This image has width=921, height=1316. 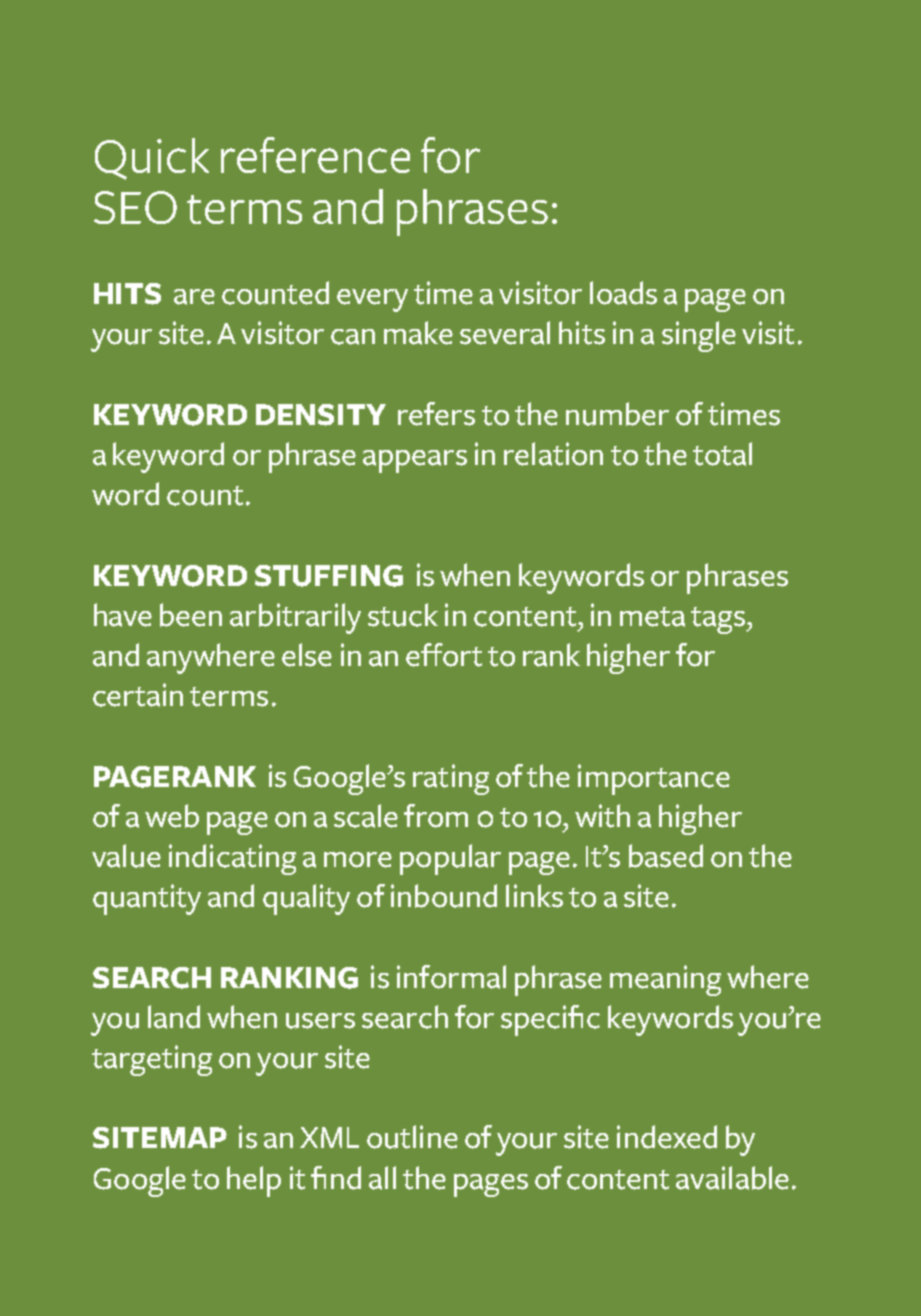 I want to click on outline, so click(x=412, y=1137).
